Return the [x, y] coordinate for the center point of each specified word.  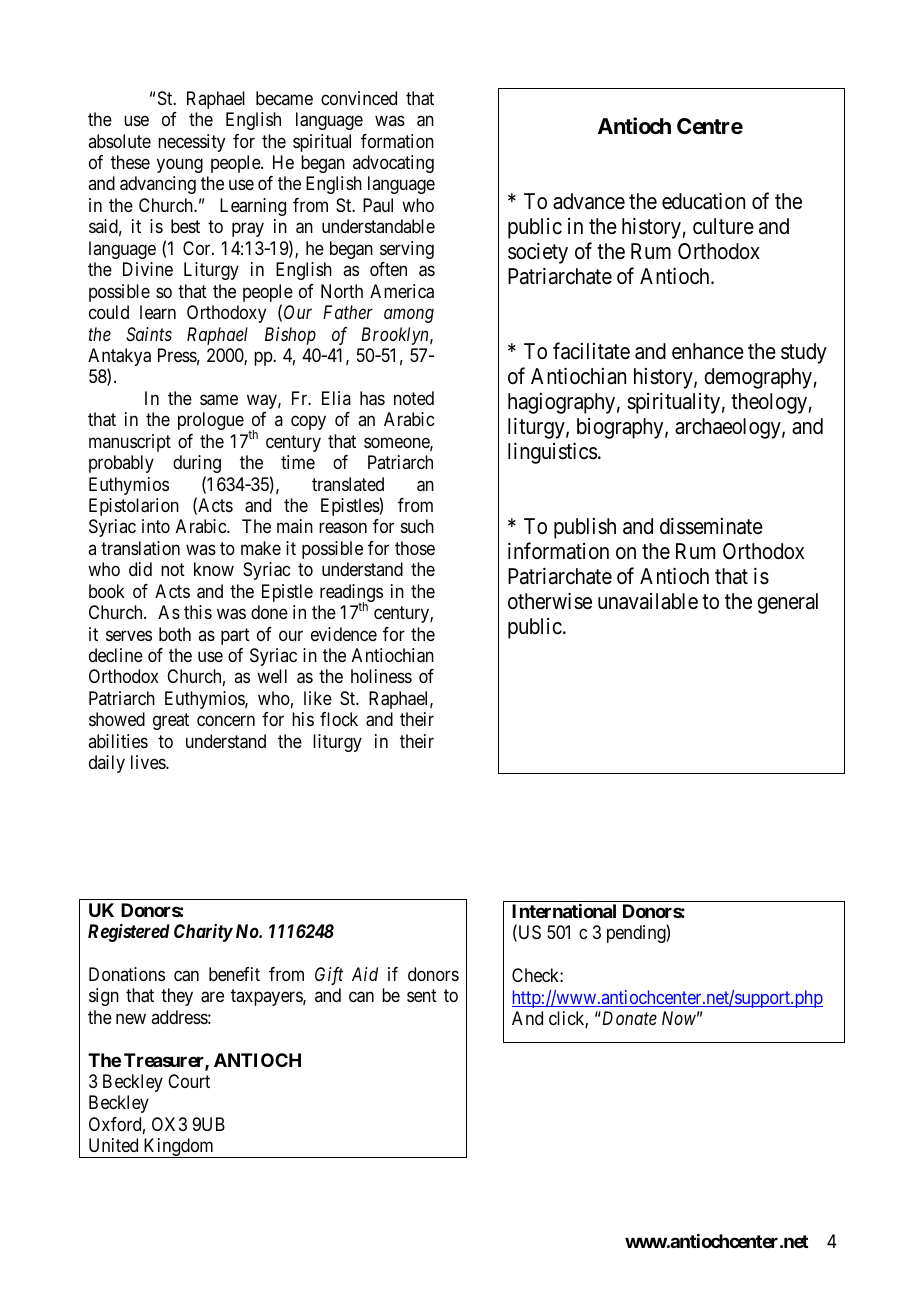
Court [189, 1081]
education [703, 201]
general [787, 603]
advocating [393, 164]
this [198, 612]
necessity [191, 143]
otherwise [550, 601]
